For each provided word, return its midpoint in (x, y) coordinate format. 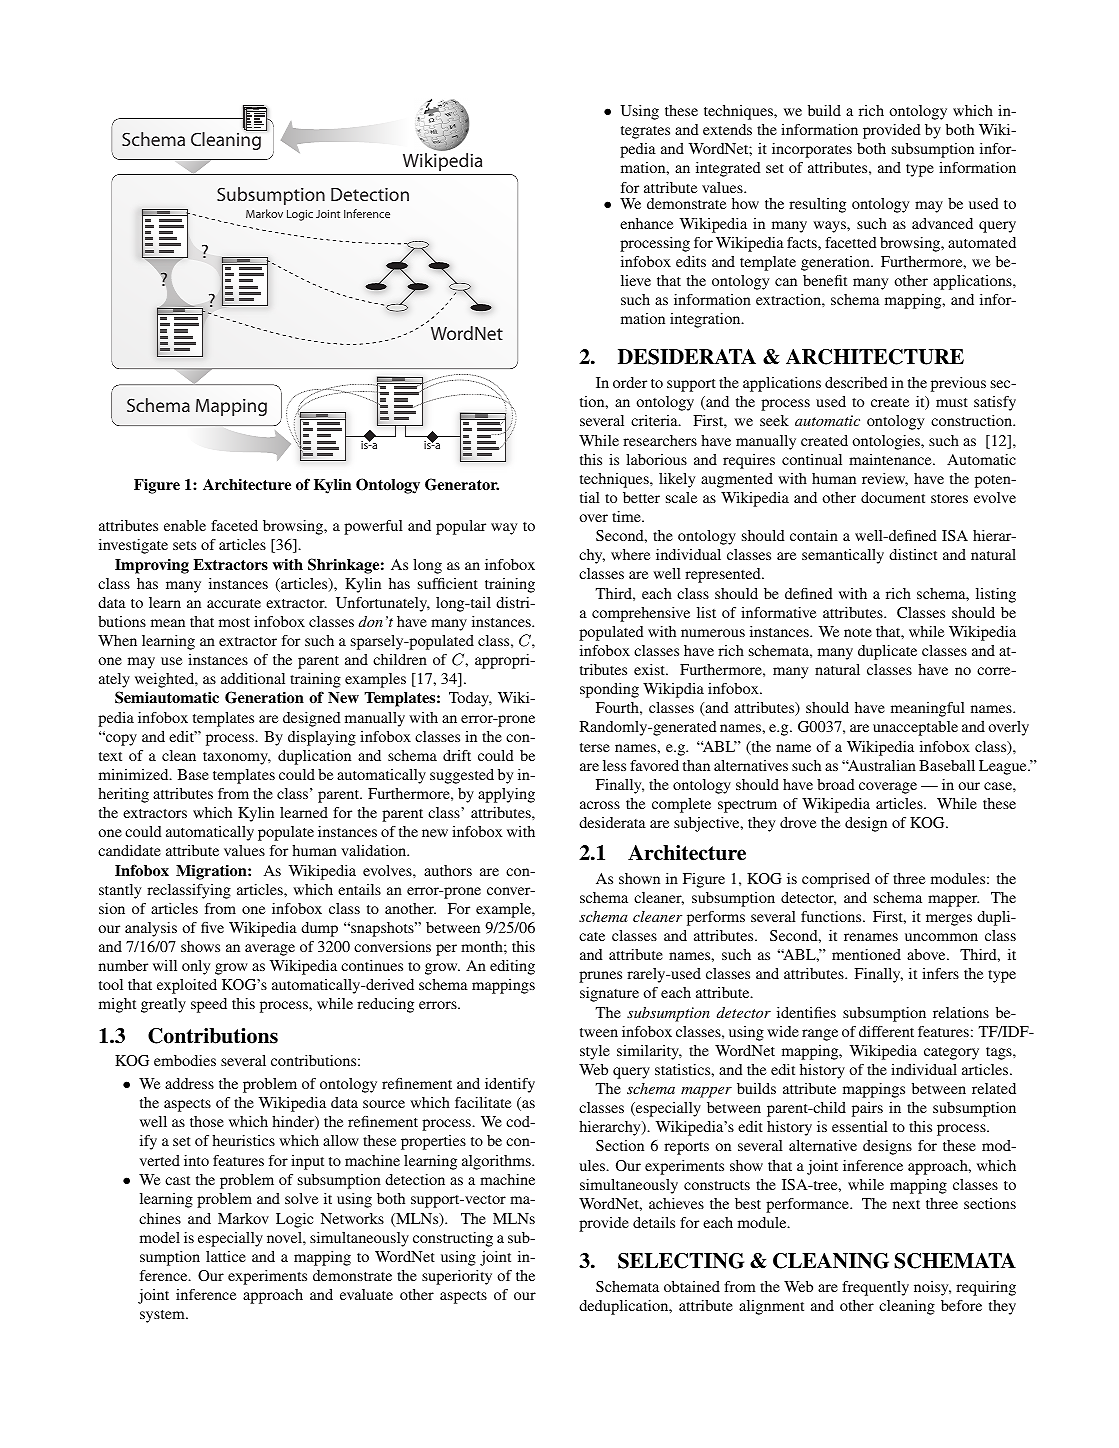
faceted (234, 525)
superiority (457, 1277)
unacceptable (915, 728)
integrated (728, 169)
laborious (656, 459)
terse (595, 747)
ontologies (887, 442)
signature (609, 994)
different (886, 1031)
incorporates (812, 150)
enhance (646, 223)
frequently (875, 1288)
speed (209, 1005)
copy (120, 739)
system (163, 1316)
